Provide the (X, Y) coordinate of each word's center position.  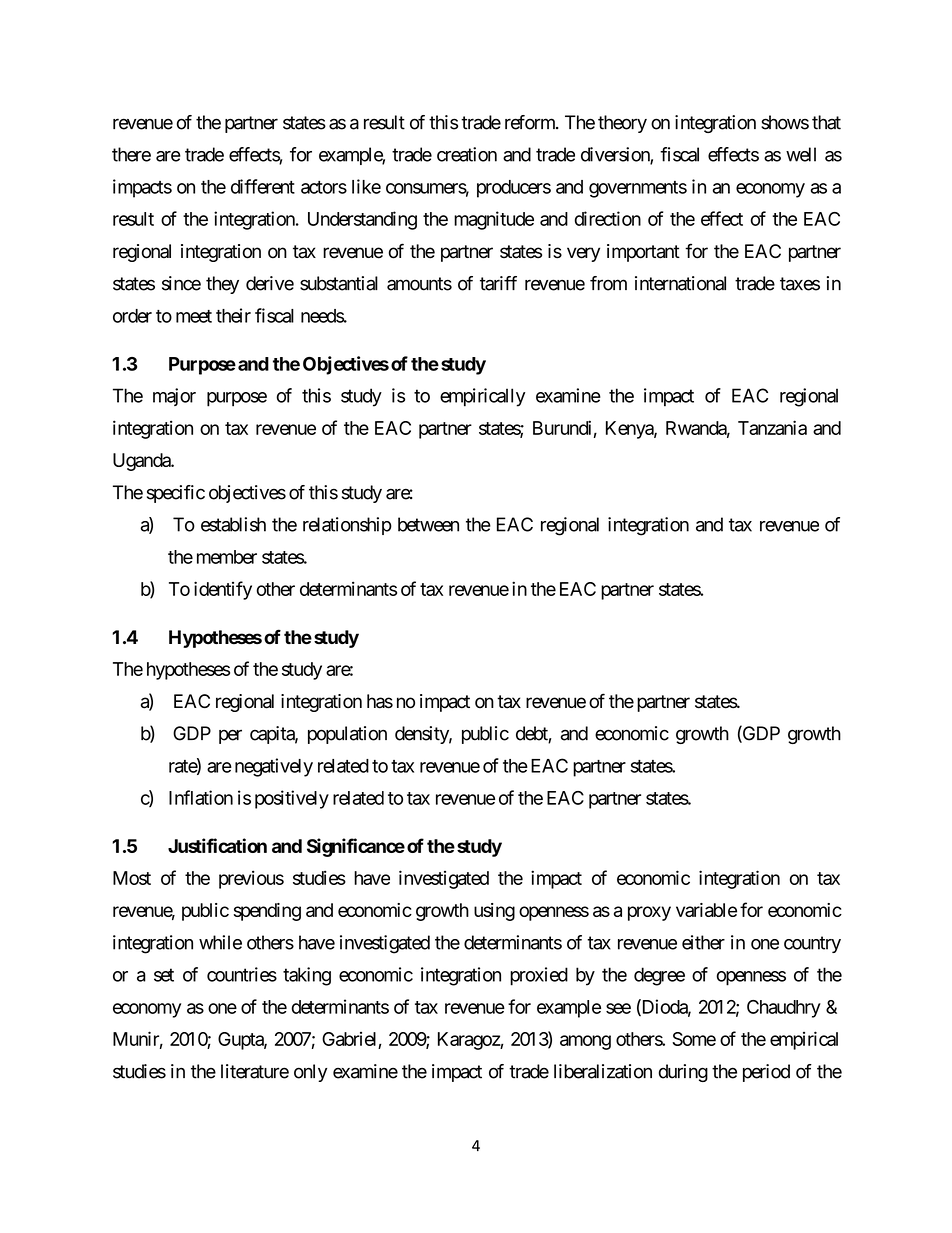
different (263, 186)
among (585, 1042)
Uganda (142, 462)
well (801, 154)
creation (467, 154)
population (347, 735)
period (766, 1073)
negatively (274, 767)
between (428, 524)
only (310, 1073)
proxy (649, 913)
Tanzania (772, 427)
